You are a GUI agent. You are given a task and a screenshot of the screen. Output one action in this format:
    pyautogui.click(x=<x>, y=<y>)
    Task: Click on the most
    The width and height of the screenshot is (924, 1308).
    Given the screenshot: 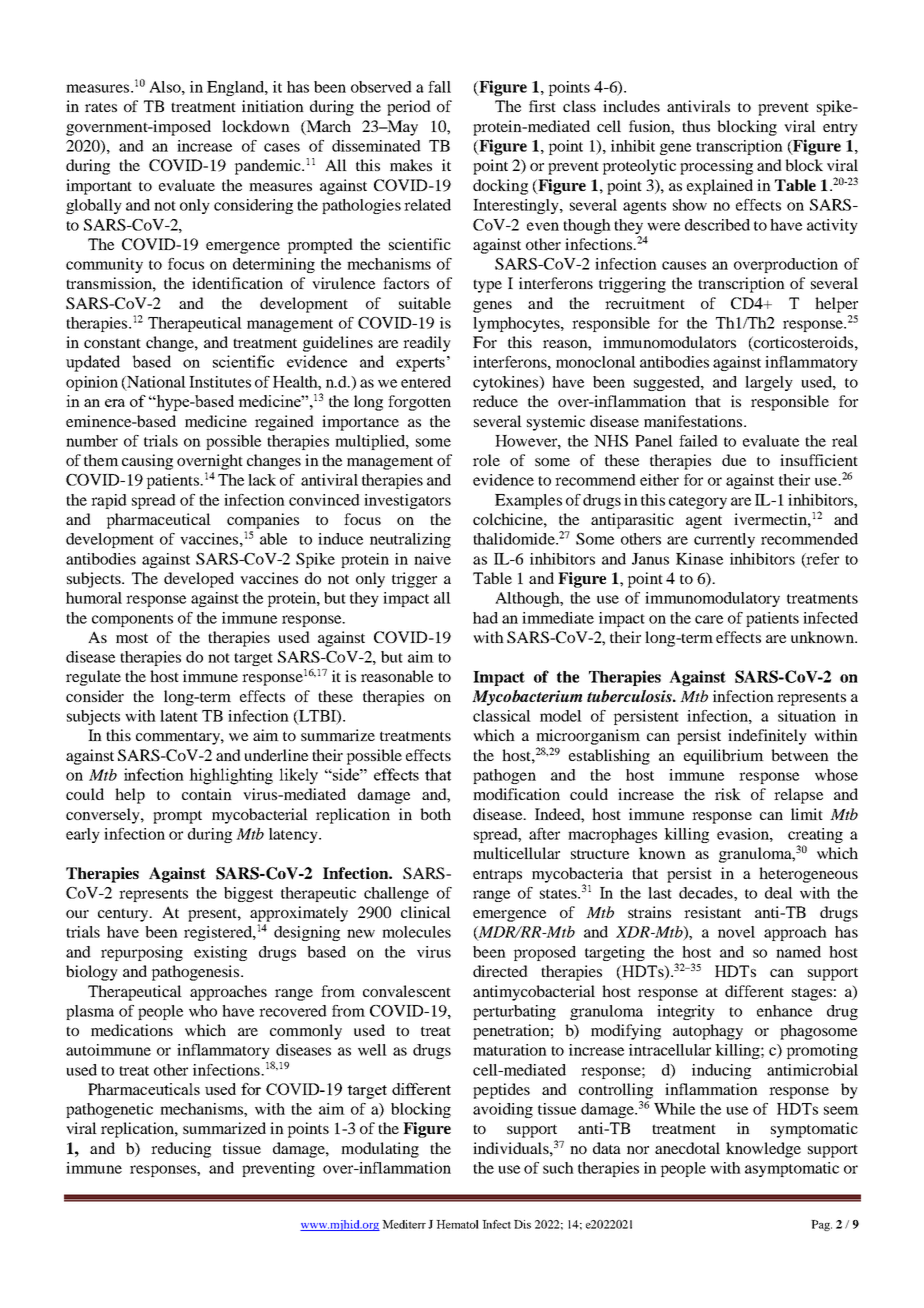 What is the action you would take?
    pyautogui.click(x=132, y=638)
